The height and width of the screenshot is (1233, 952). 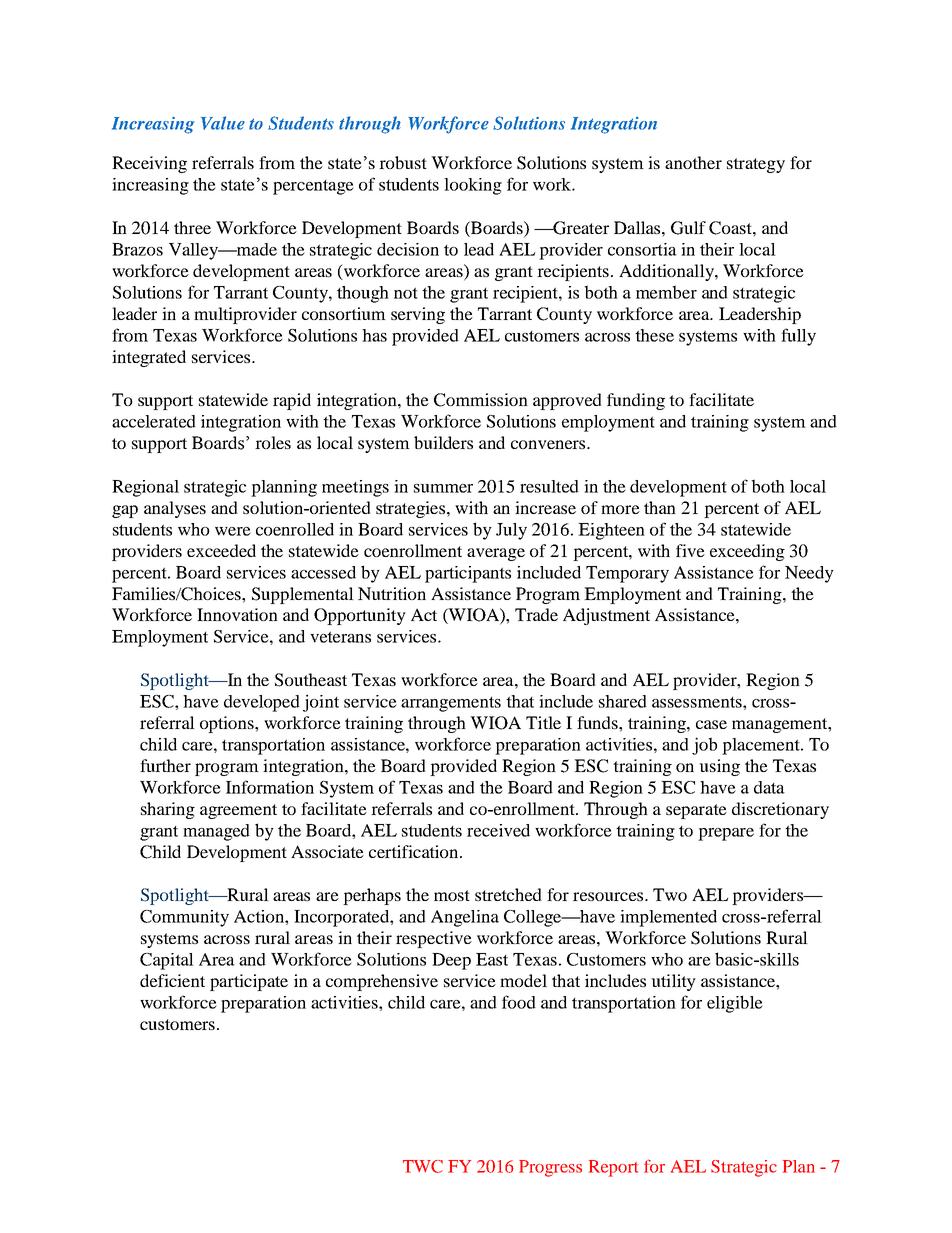 I want to click on analyses, so click(x=175, y=509).
